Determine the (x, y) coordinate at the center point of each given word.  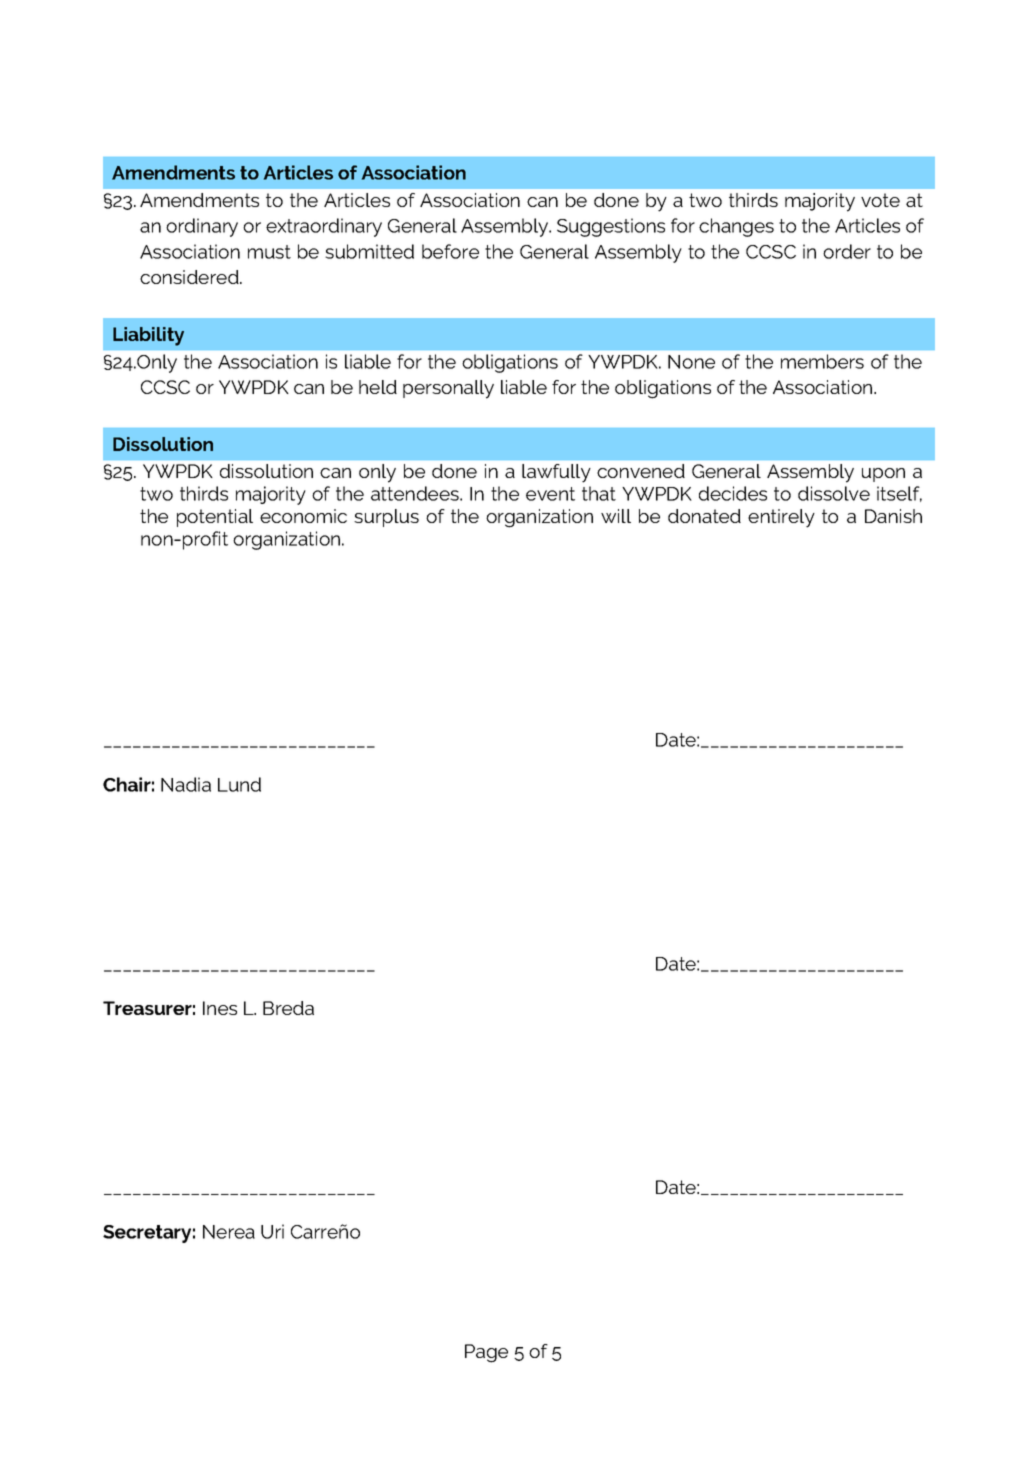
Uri (272, 1231)
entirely (781, 518)
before (450, 251)
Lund (239, 784)
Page (486, 1353)
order (847, 251)
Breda (288, 1008)
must (269, 252)
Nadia (186, 784)
